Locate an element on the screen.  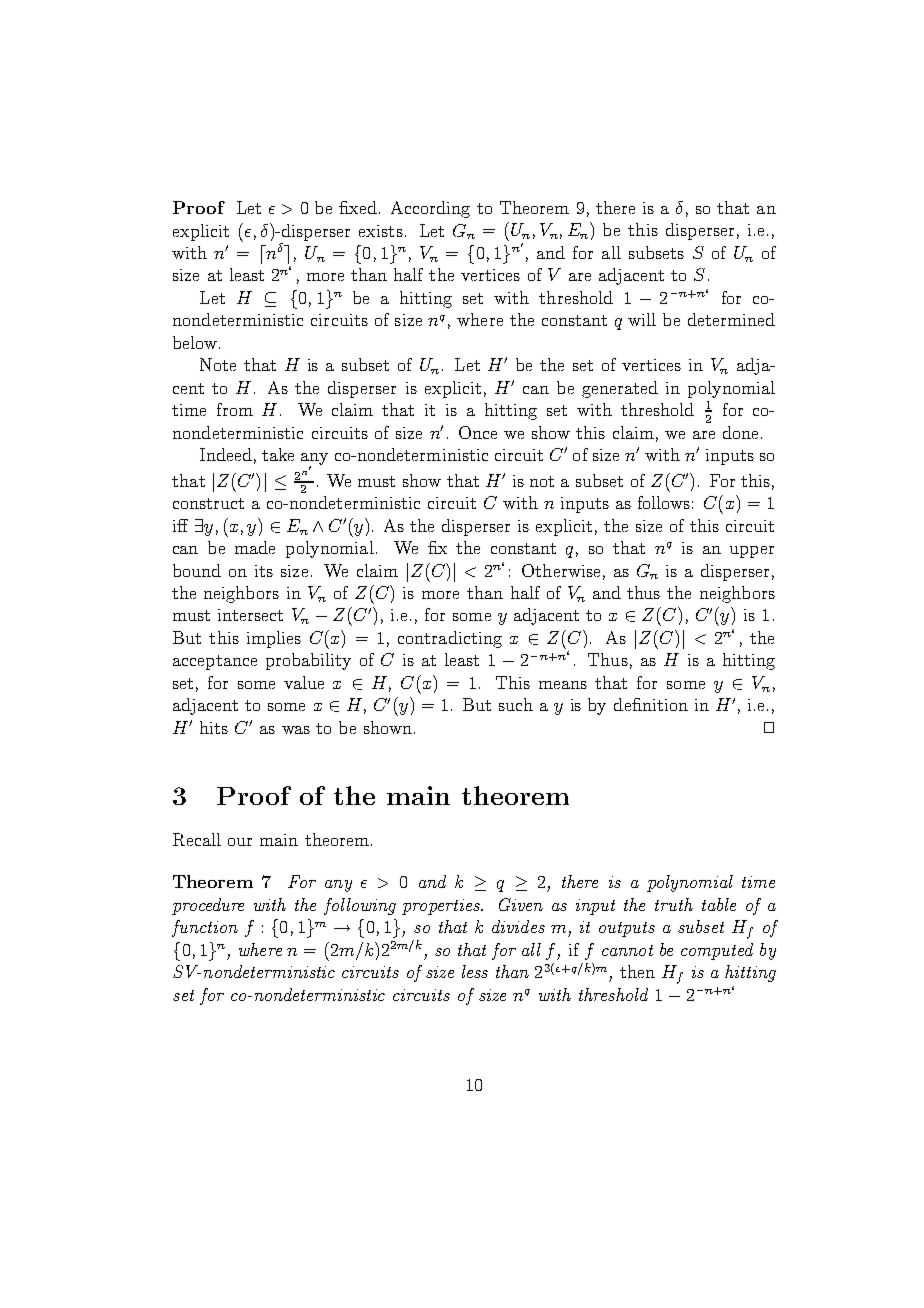
contradicting is located at coordinates (450, 639).
